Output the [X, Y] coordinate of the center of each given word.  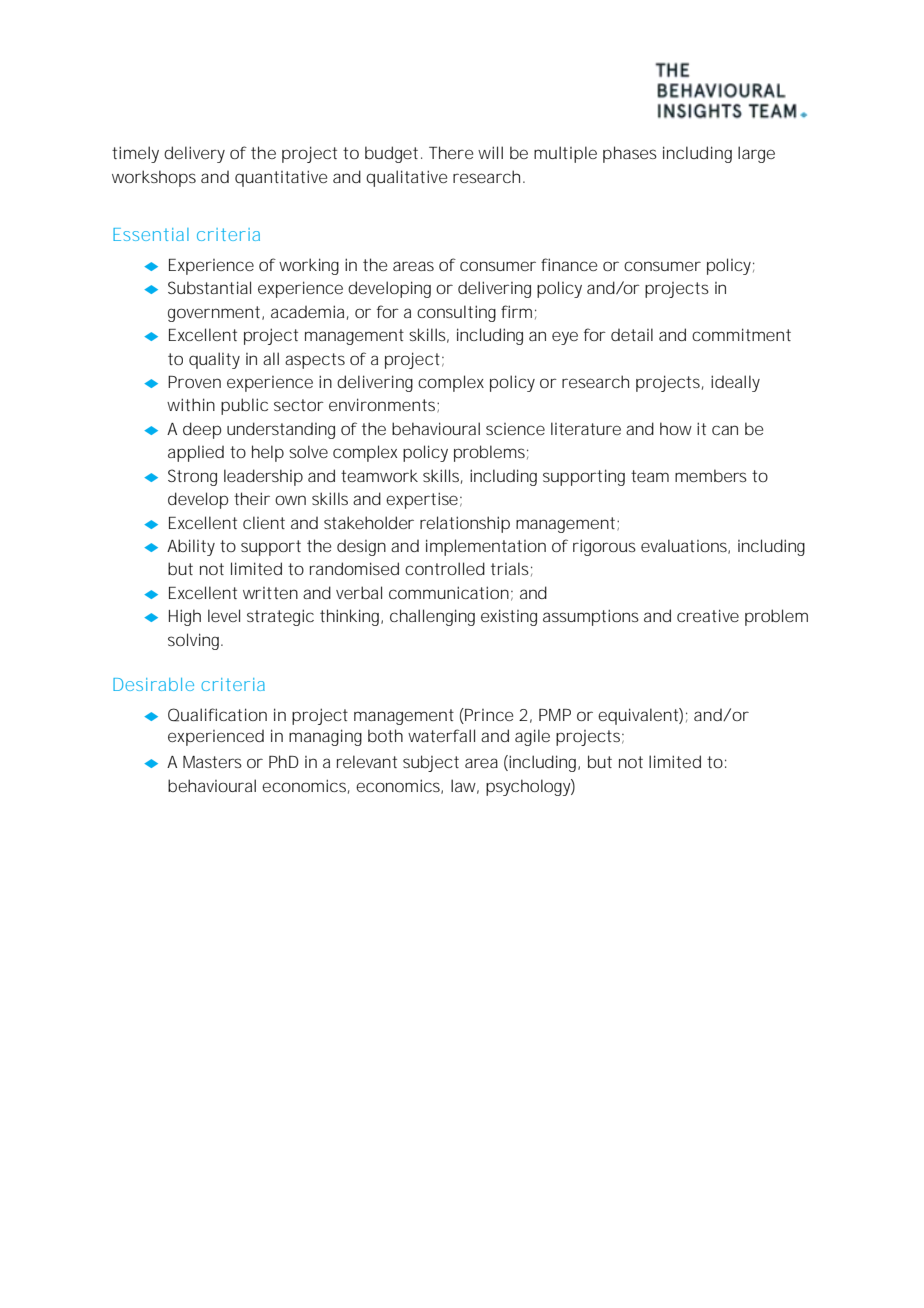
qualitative [406, 178]
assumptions [591, 617]
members [711, 475]
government [214, 314]
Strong [192, 477]
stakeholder [369, 522]
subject [431, 763]
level [224, 615]
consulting [456, 313]
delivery [194, 154]
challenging [432, 617]
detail [632, 334]
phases [630, 154]
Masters [212, 762]
